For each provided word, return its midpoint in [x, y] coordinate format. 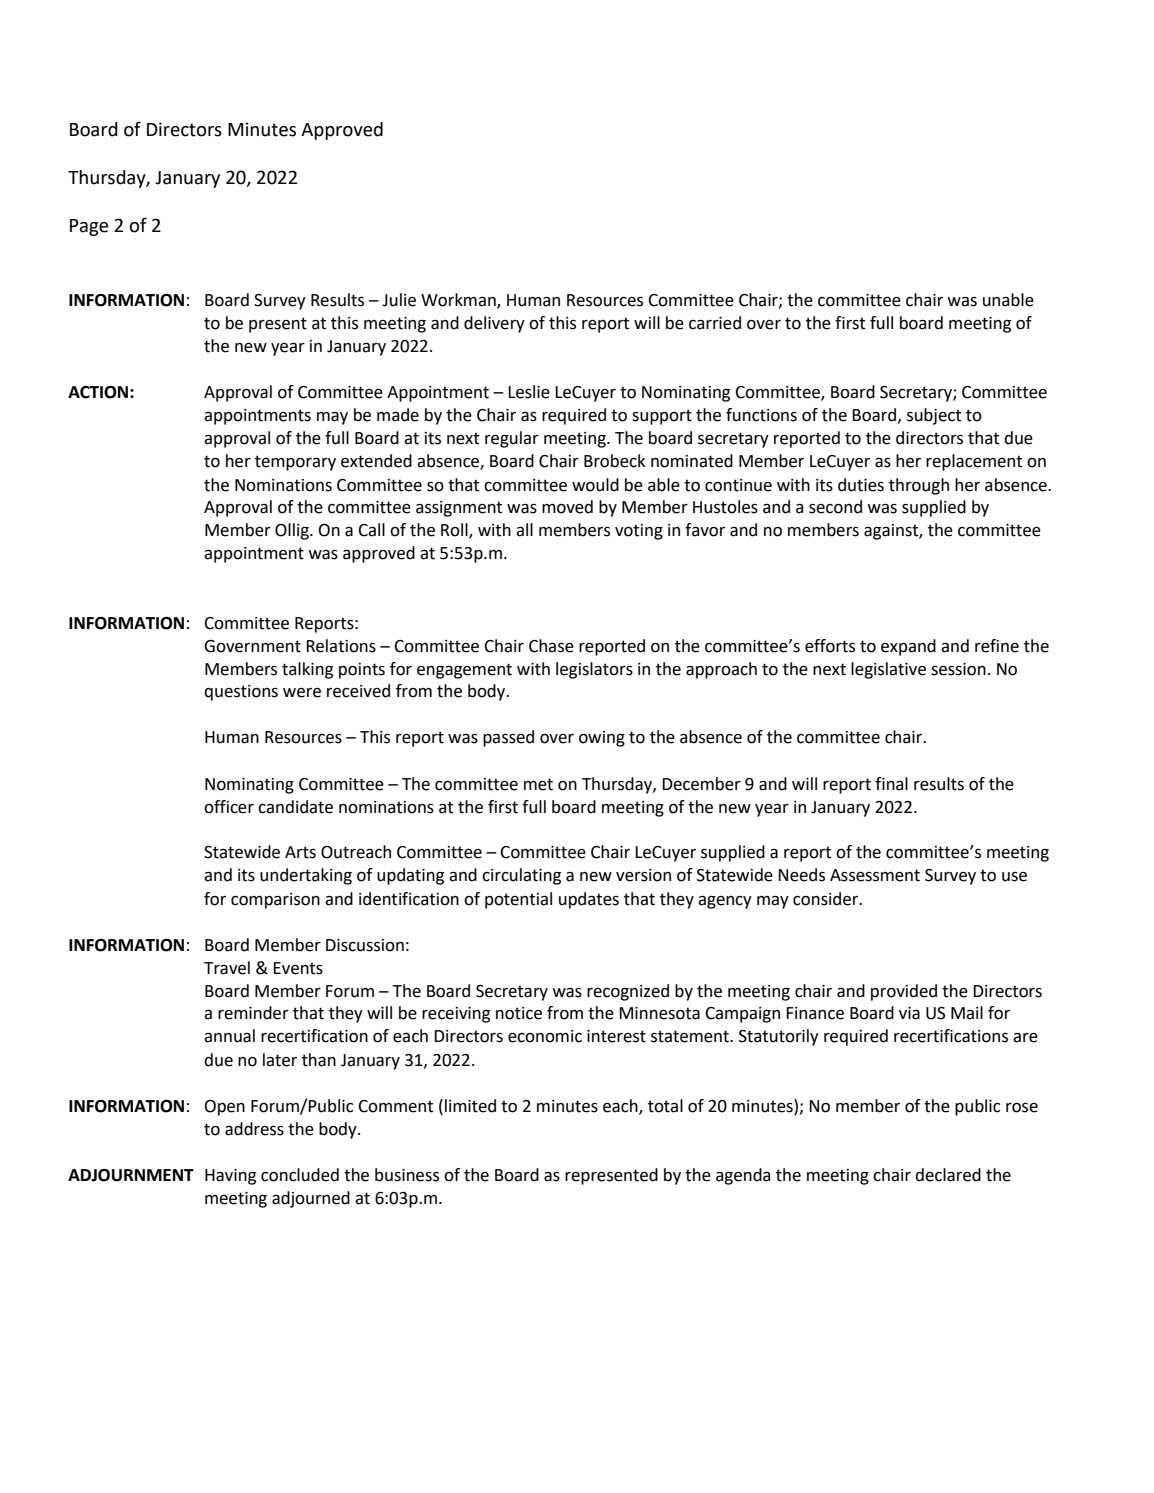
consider [827, 899]
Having [230, 1177]
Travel [227, 968]
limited [470, 1106]
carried [715, 323]
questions [241, 693]
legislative [888, 670]
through [919, 486]
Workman [459, 301]
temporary [295, 463]
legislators [594, 670]
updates [589, 900]
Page [89, 227]
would [595, 485]
